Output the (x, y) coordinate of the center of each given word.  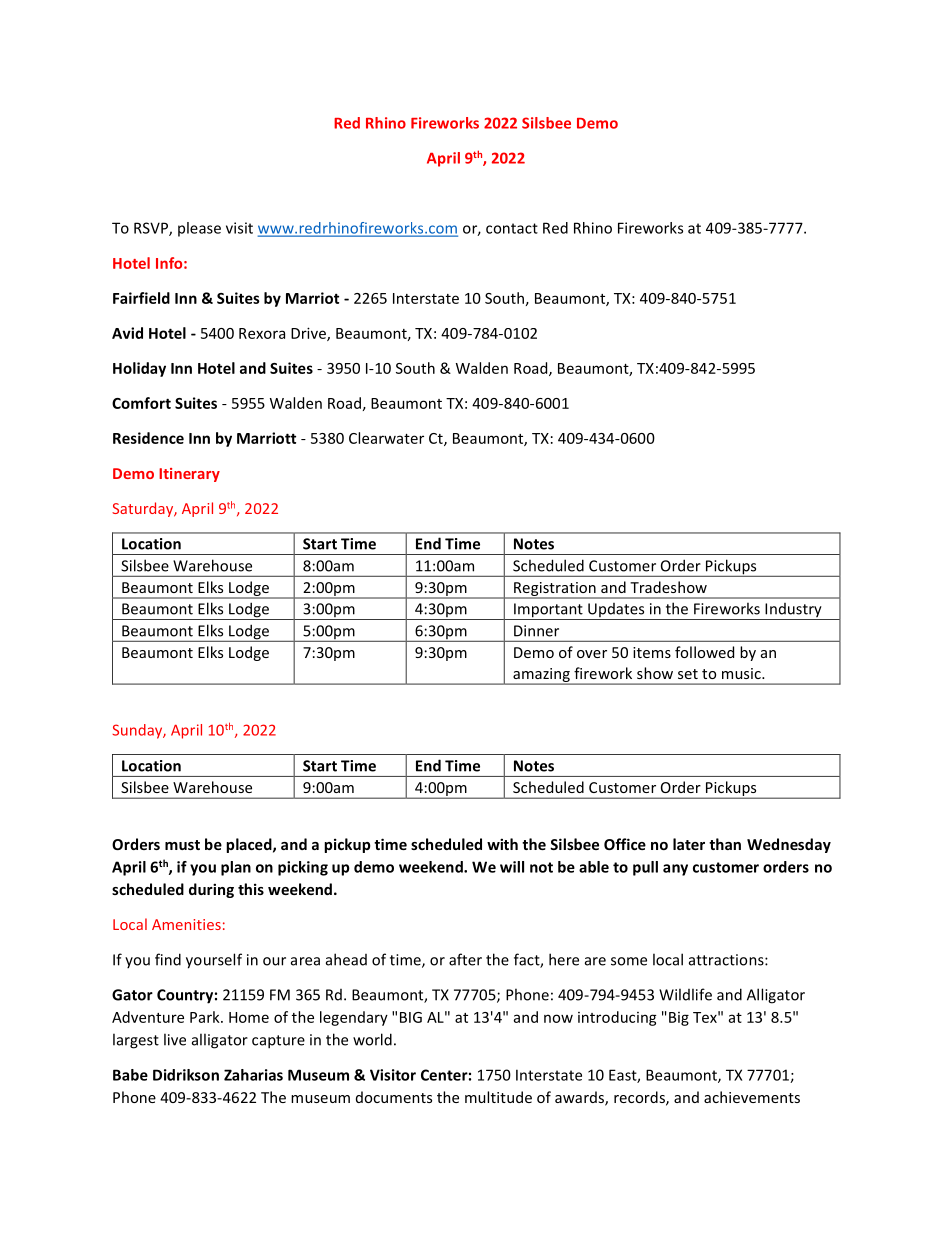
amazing (541, 676)
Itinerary (189, 475)
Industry (793, 611)
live (175, 1039)
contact (512, 228)
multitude (498, 1097)
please (199, 229)
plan (236, 868)
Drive (309, 334)
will (512, 867)
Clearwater (386, 438)
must (182, 845)
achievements (752, 1097)
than (725, 844)
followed (704, 652)
